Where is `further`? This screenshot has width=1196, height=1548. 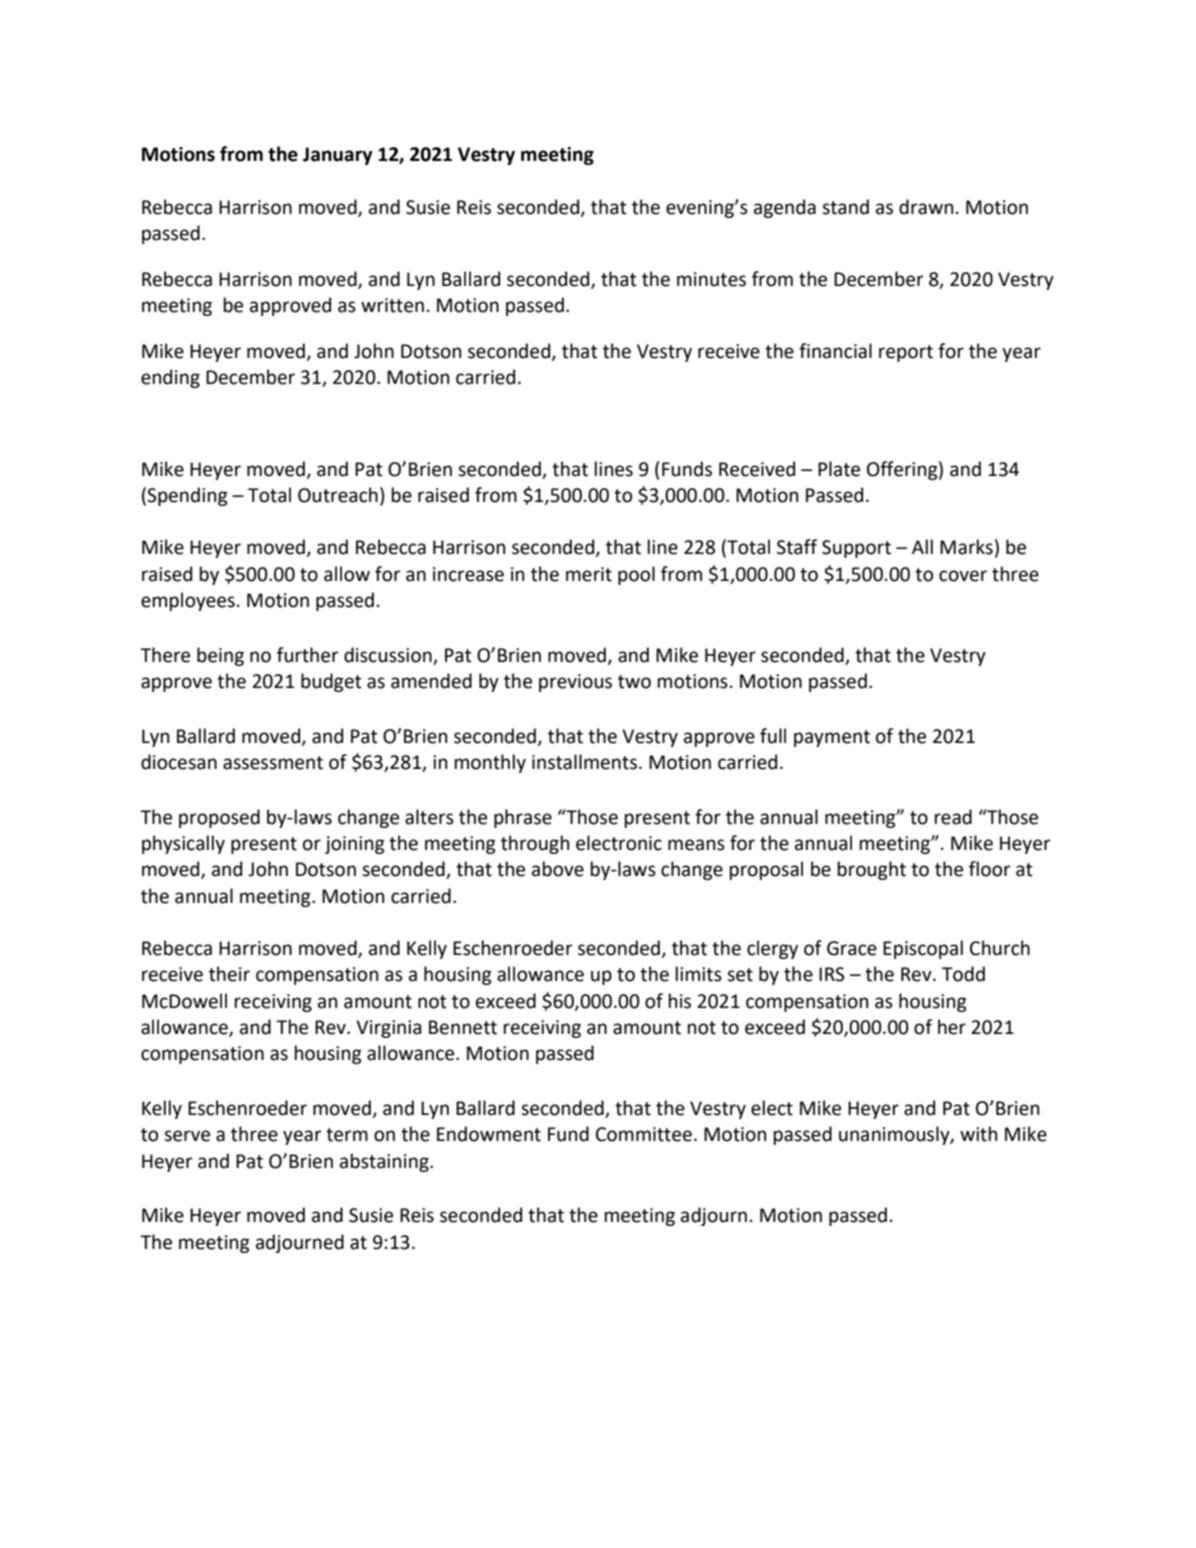
further is located at coordinates (308, 655).
